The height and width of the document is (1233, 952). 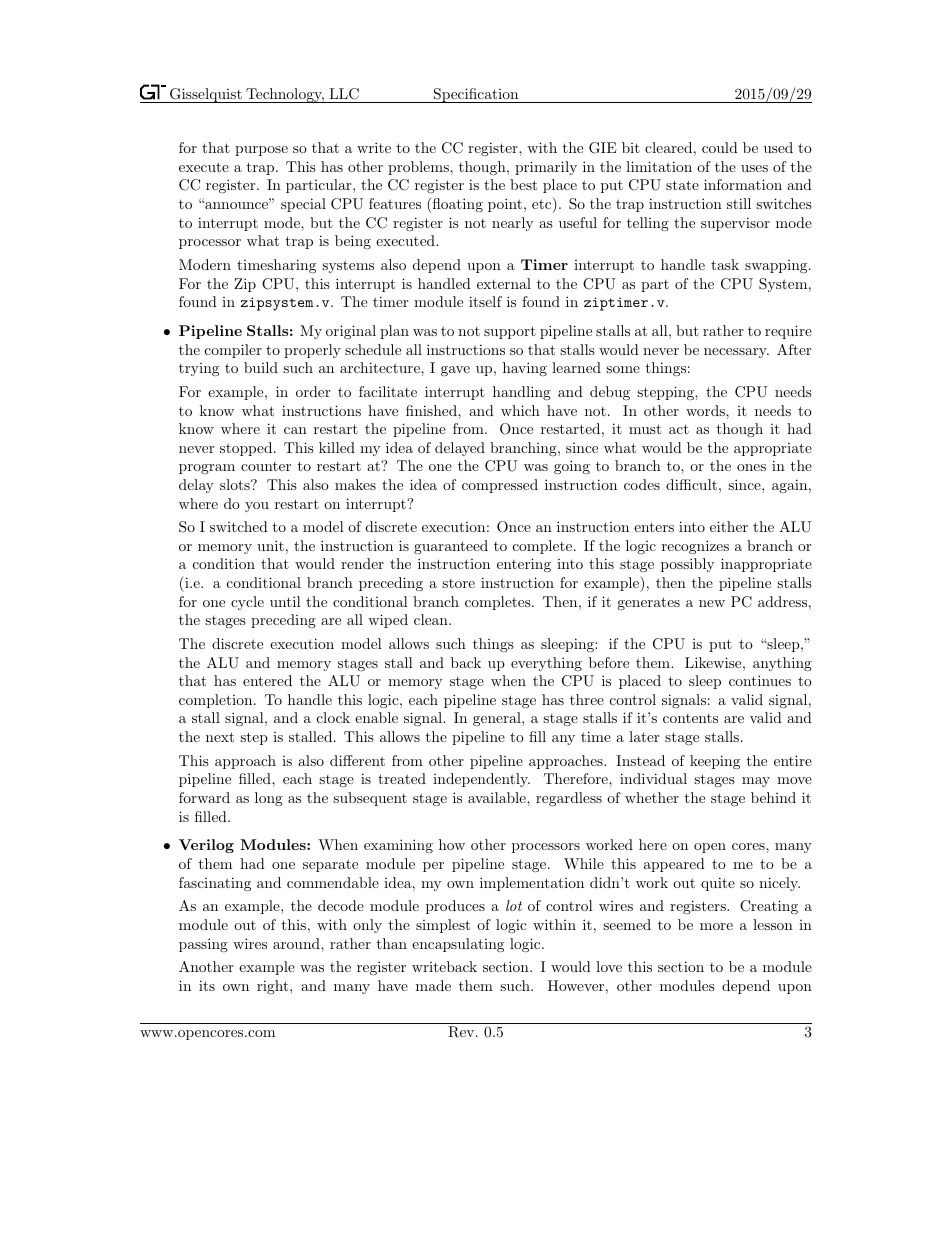 I want to click on can, so click(x=295, y=430).
